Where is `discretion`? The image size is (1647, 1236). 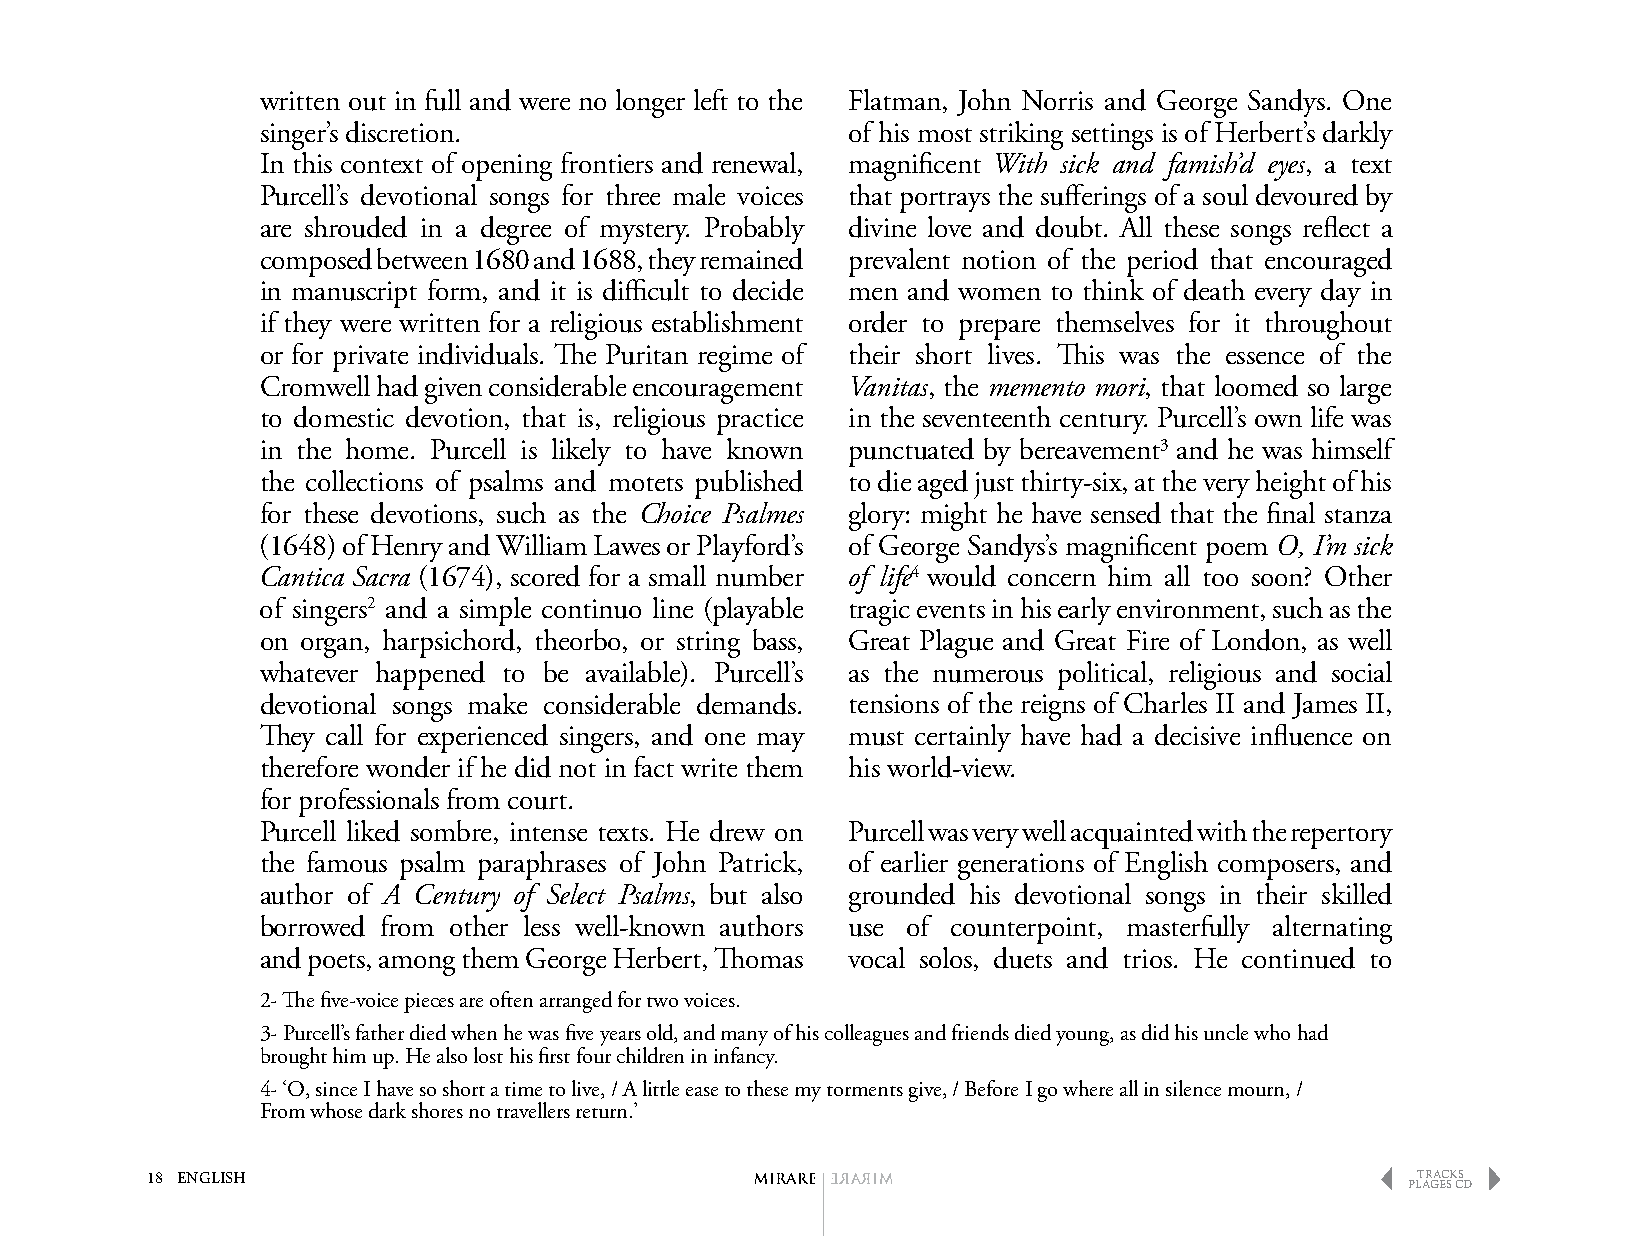
discretion is located at coordinates (400, 132).
